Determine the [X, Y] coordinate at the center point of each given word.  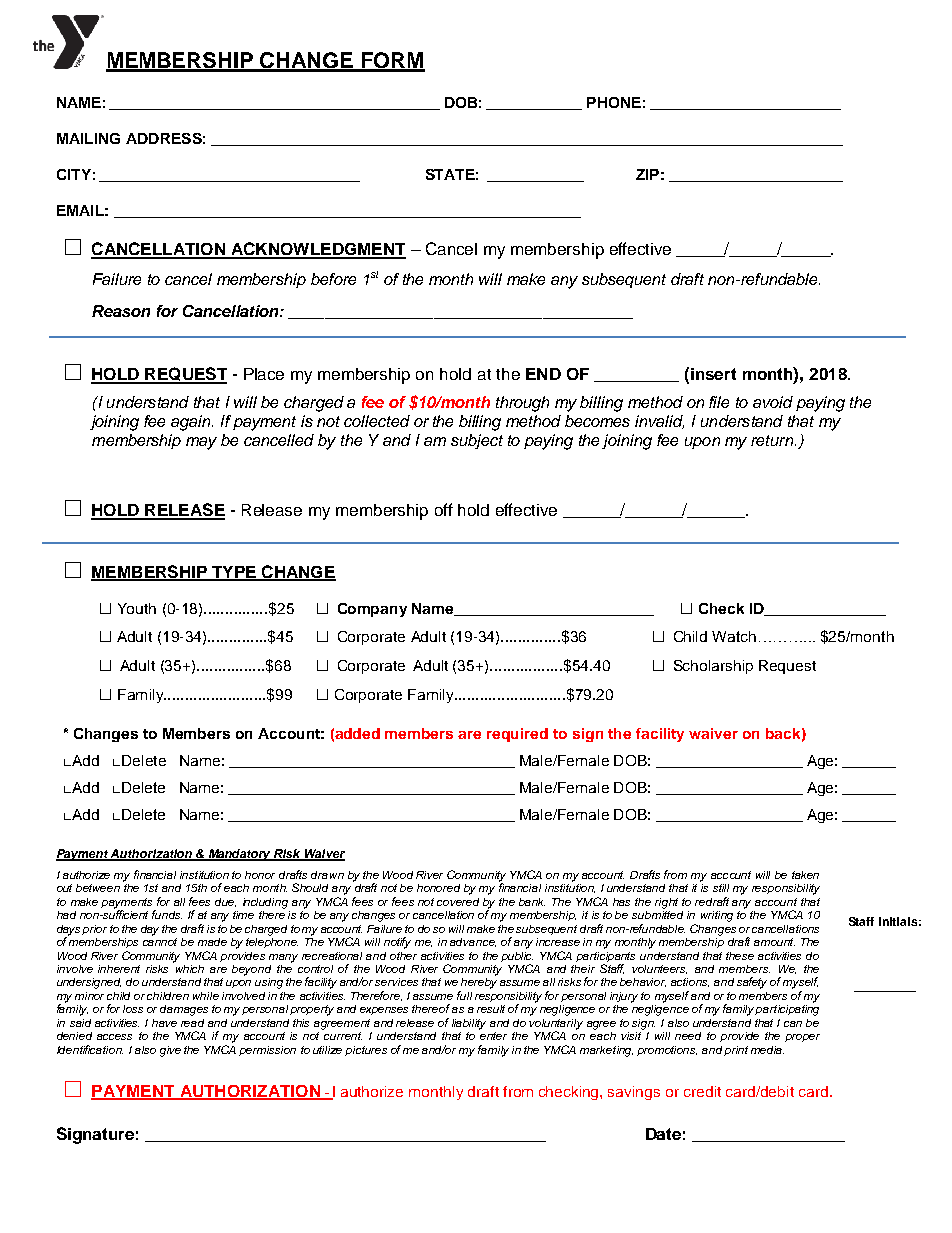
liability [469, 1024]
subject [477, 441]
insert [713, 374]
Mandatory [240, 855]
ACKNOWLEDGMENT [317, 250]
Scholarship [713, 667]
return [773, 440]
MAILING [88, 138]
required [517, 735]
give [170, 1051]
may [201, 443]
